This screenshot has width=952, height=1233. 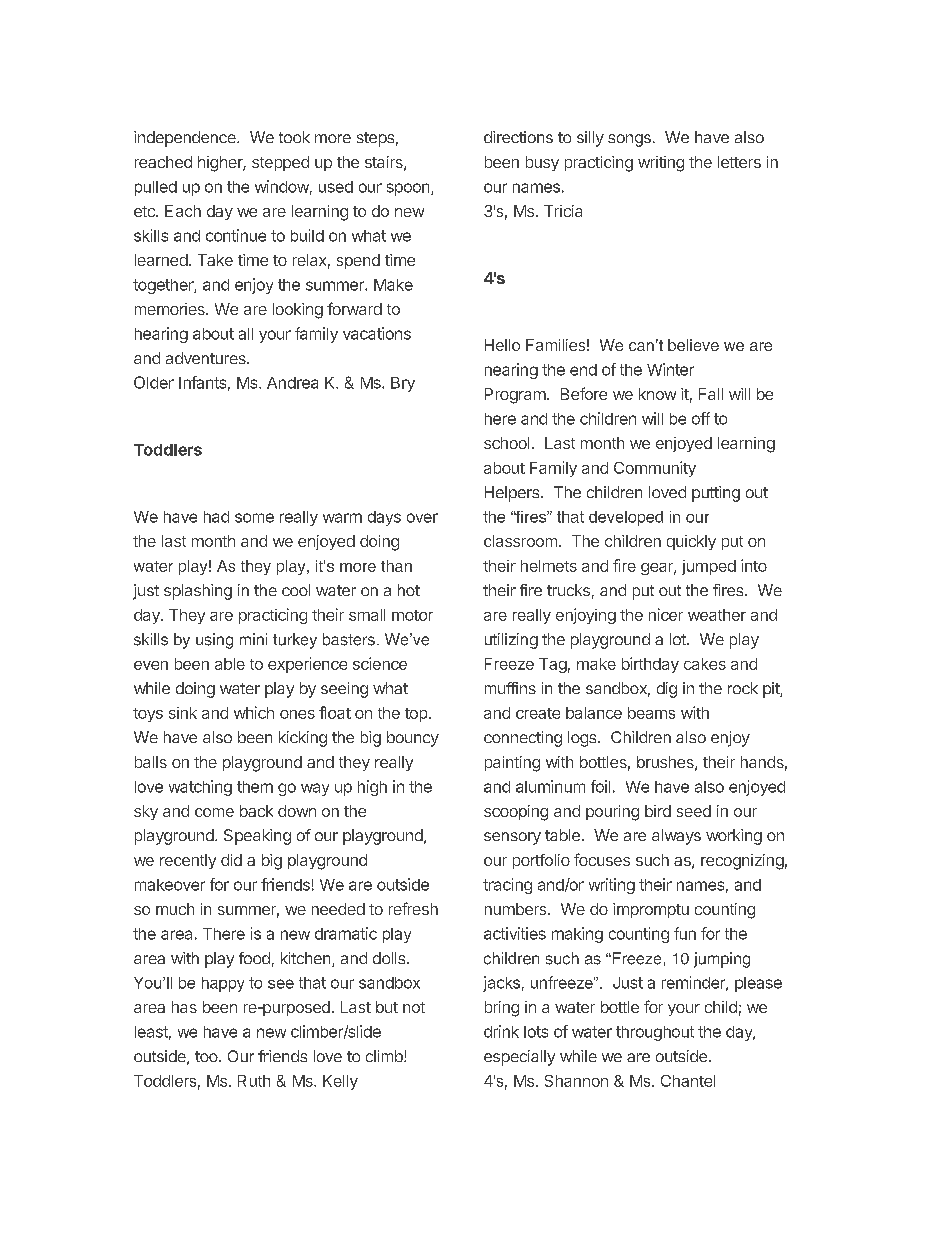 What do you see at coordinates (694, 811) in the screenshot?
I see `seed` at bounding box center [694, 811].
